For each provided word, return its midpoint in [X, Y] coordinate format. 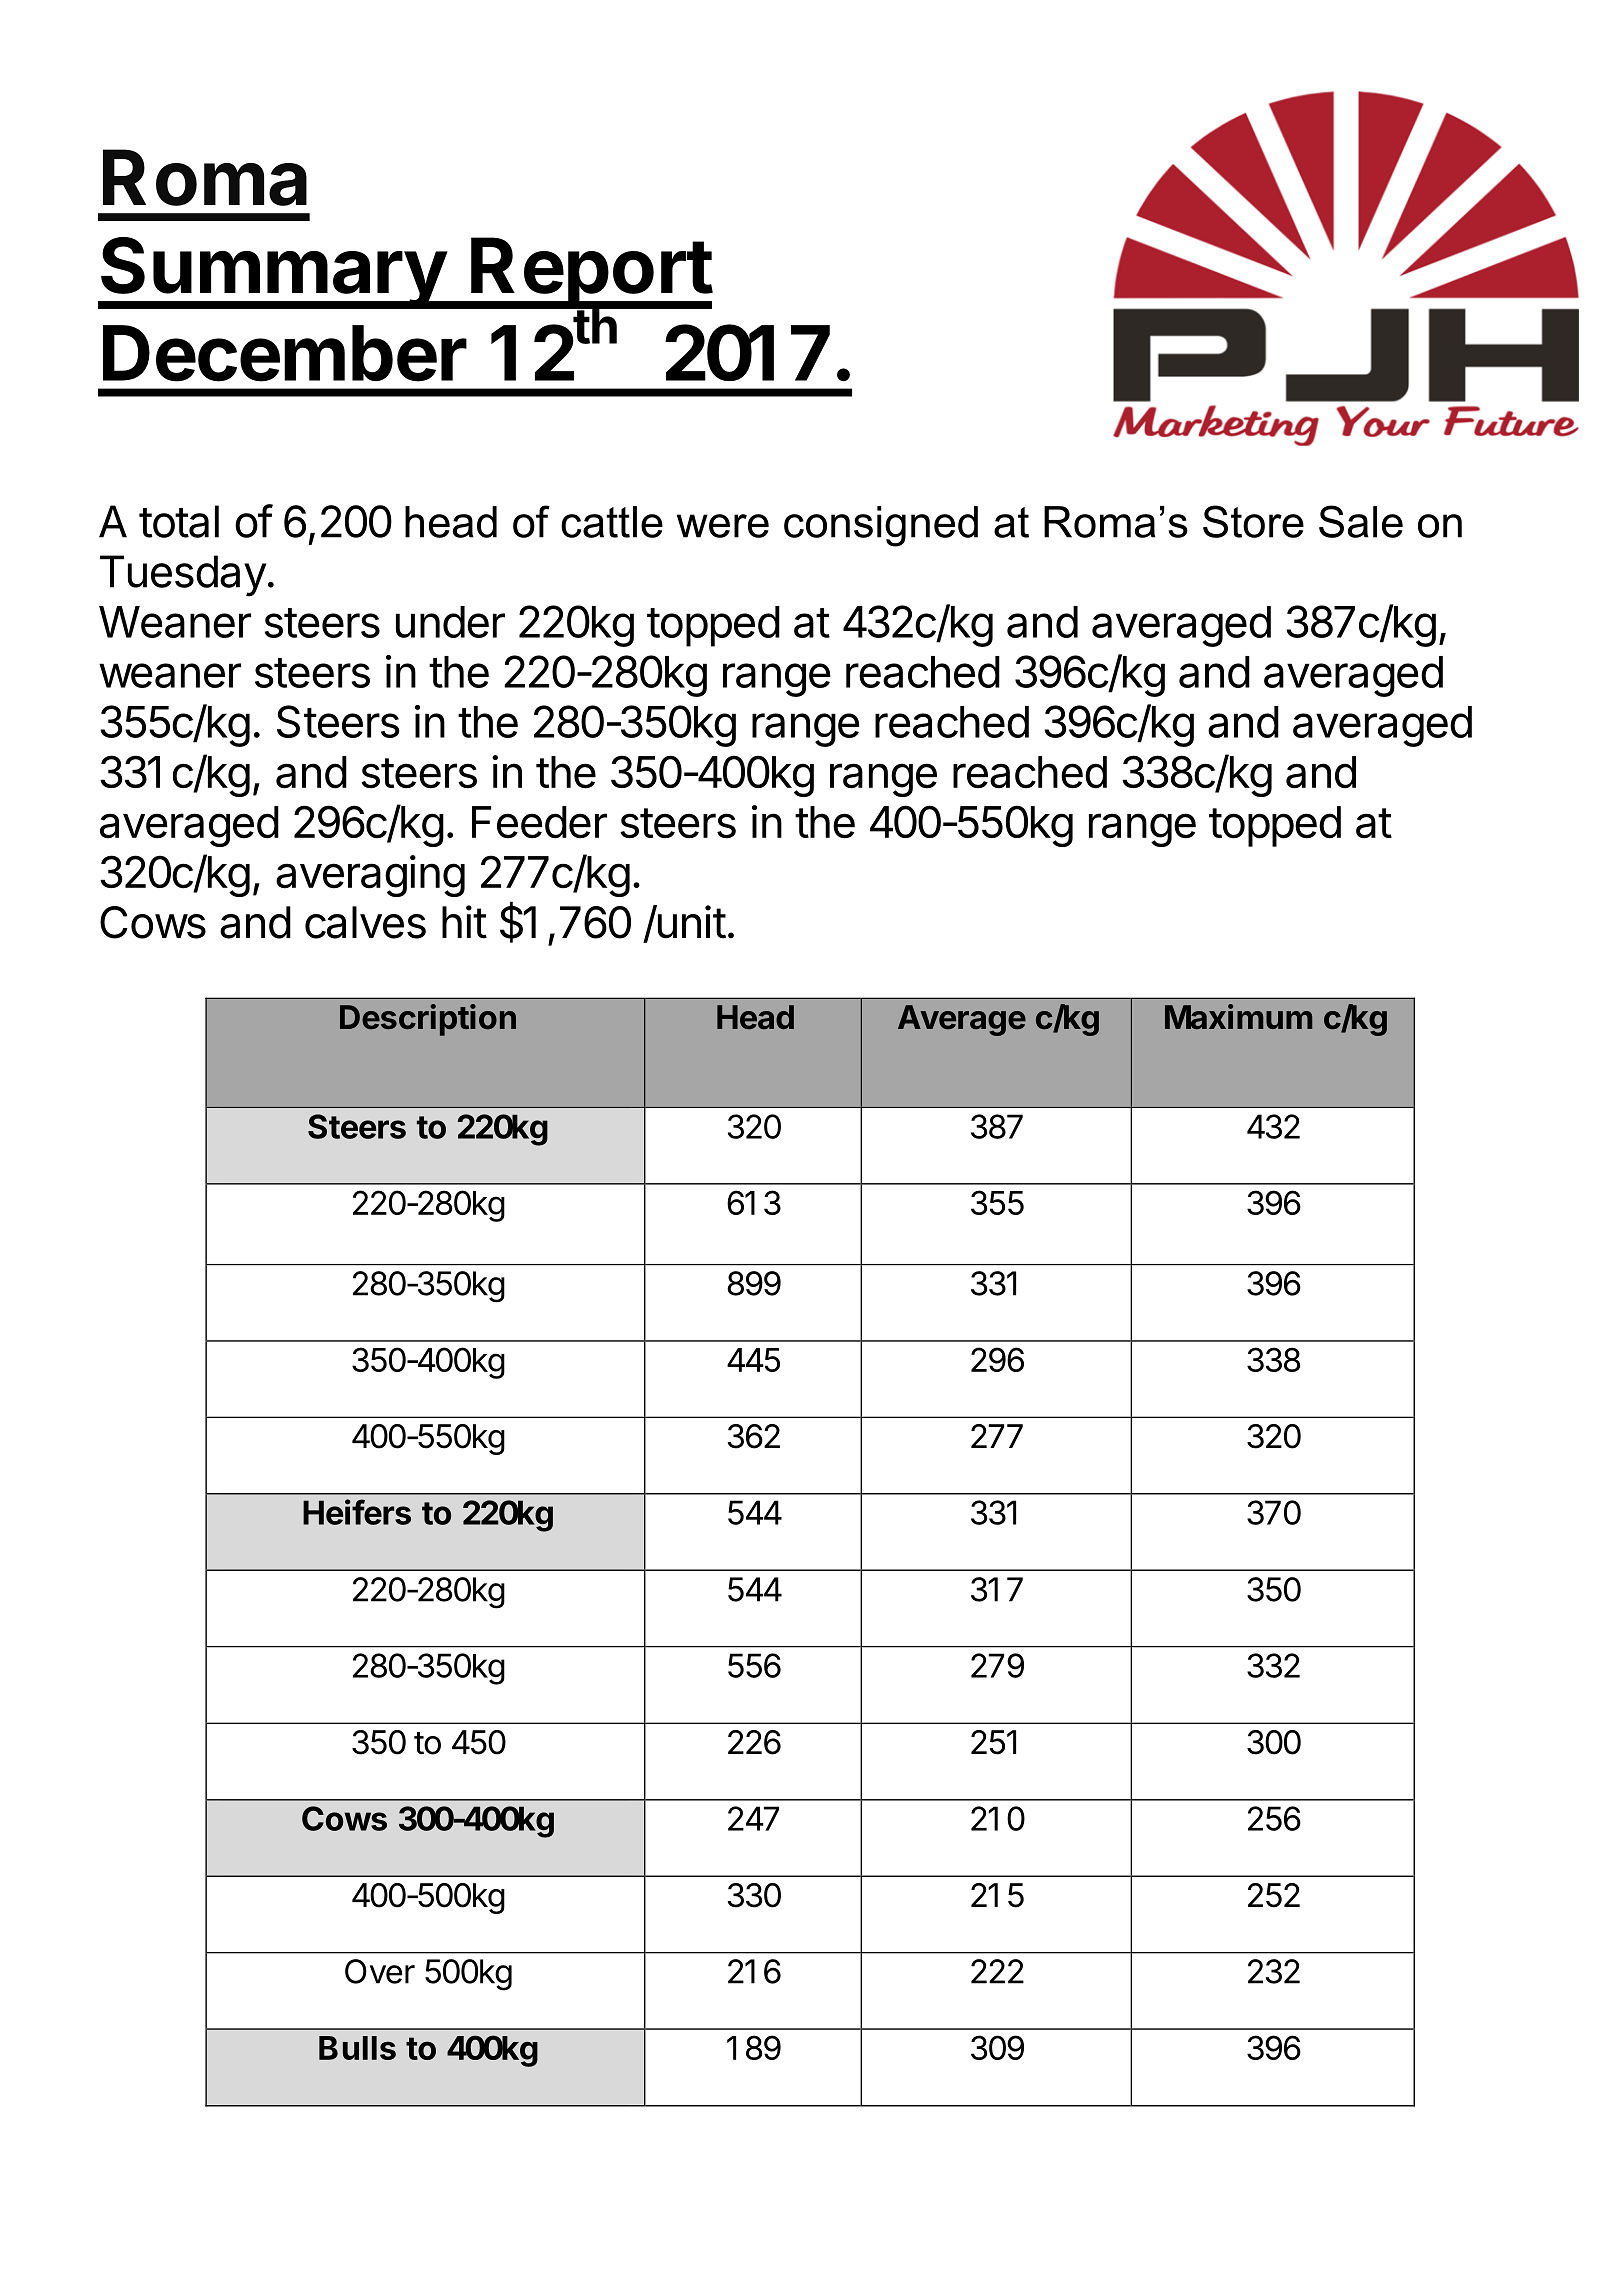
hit [464, 922]
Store [1253, 521]
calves [365, 922]
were [723, 526]
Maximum [1238, 1017]
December [285, 353]
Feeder [539, 822]
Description [428, 1020]
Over [380, 1971]
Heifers [357, 1512]
